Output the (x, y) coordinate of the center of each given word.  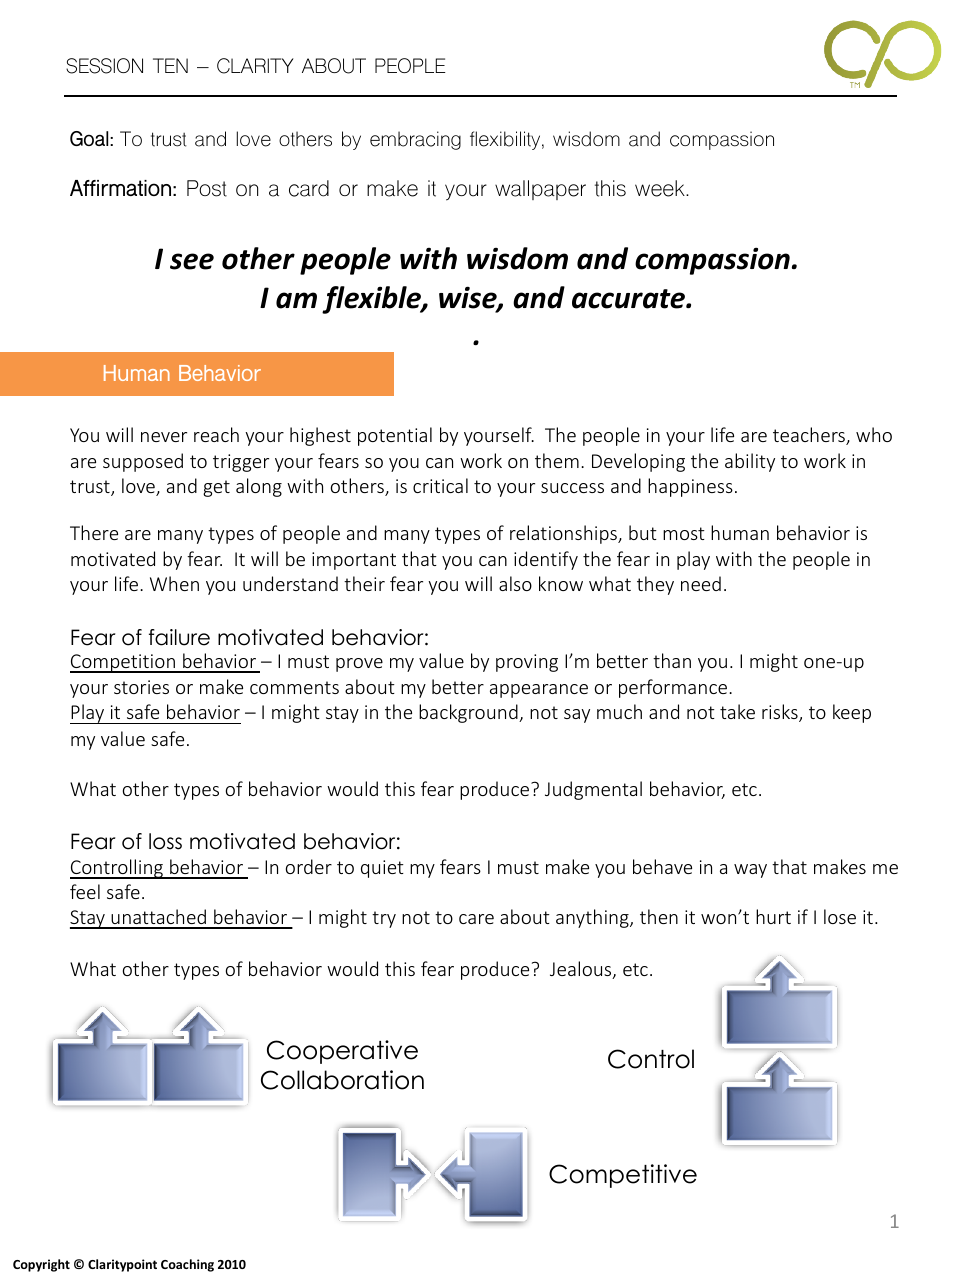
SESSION (104, 66)
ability (750, 462)
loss (165, 841)
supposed (143, 462)
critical (440, 485)
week (661, 188)
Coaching (187, 1265)
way (750, 871)
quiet (382, 869)
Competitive (623, 1176)
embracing (415, 140)
